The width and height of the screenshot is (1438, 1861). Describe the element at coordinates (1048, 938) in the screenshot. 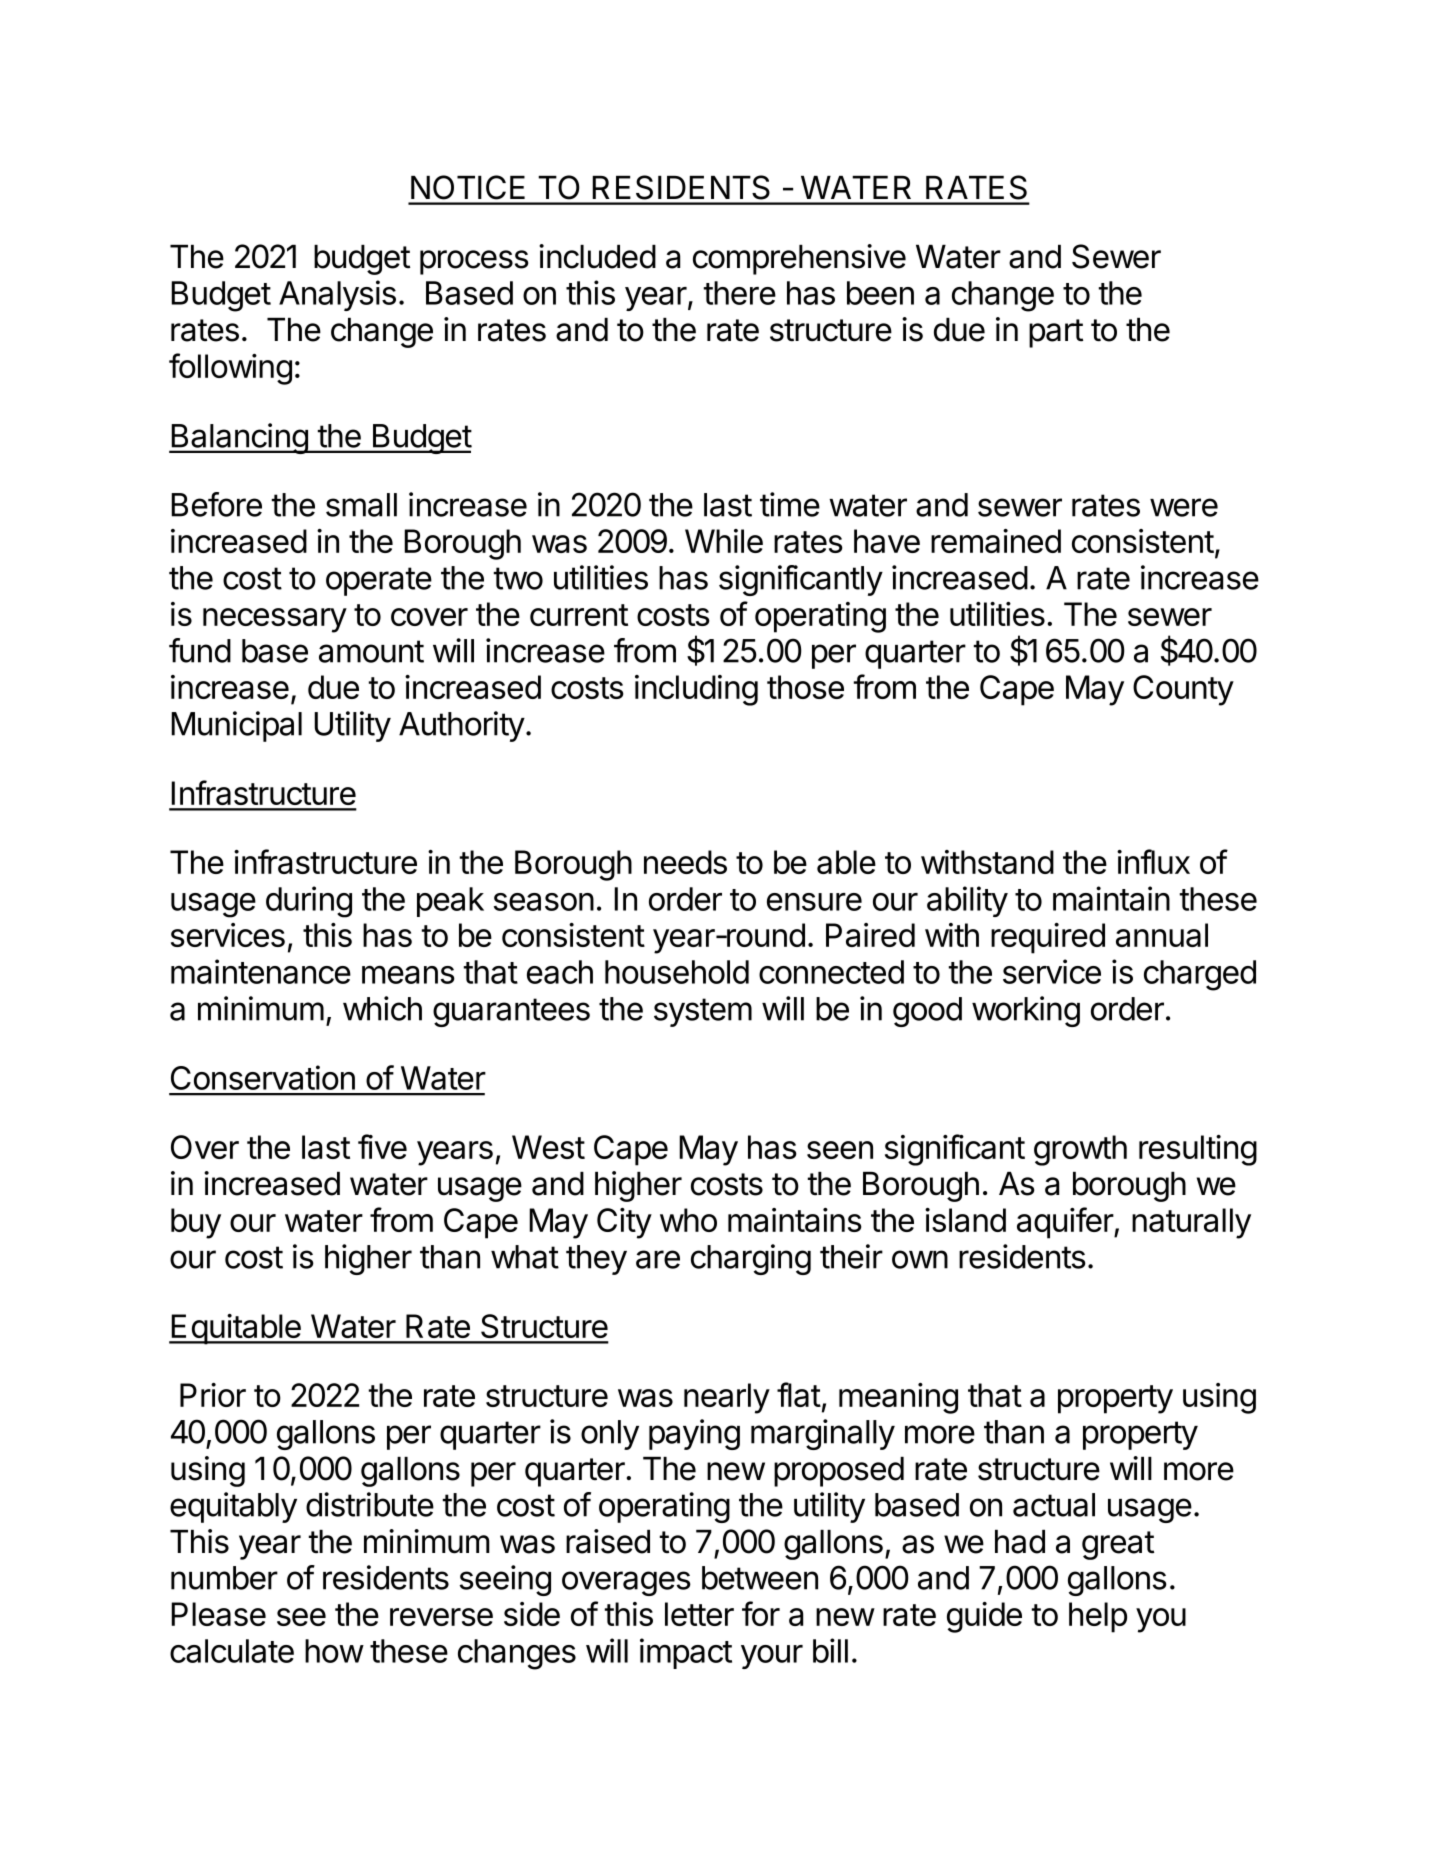

I see `required` at that location.
